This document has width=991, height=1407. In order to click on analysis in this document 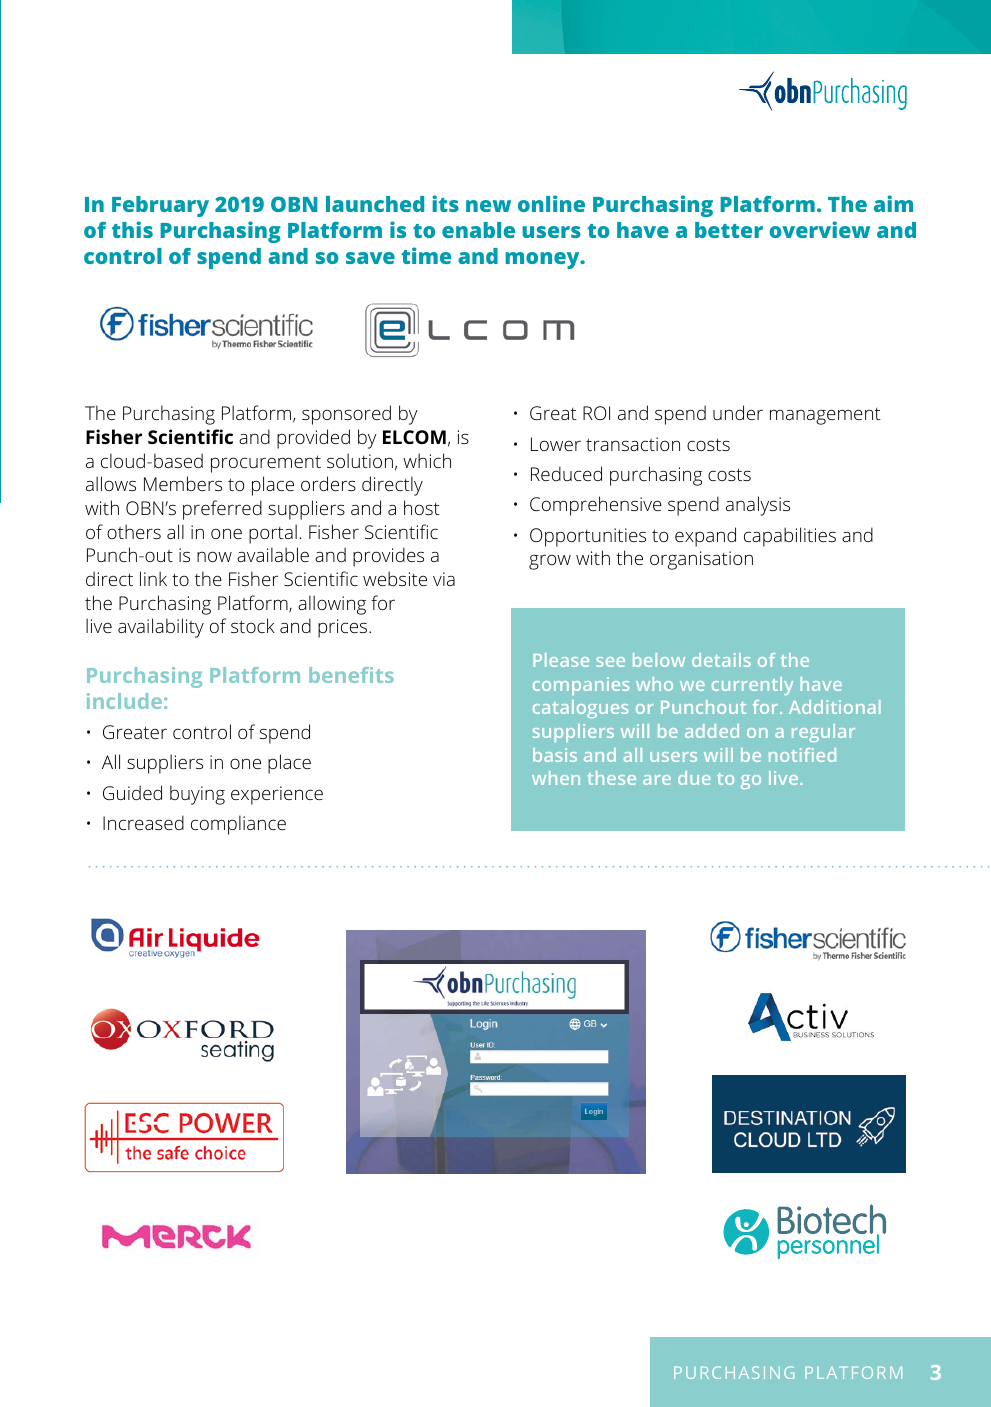, I will do `click(758, 506)`.
